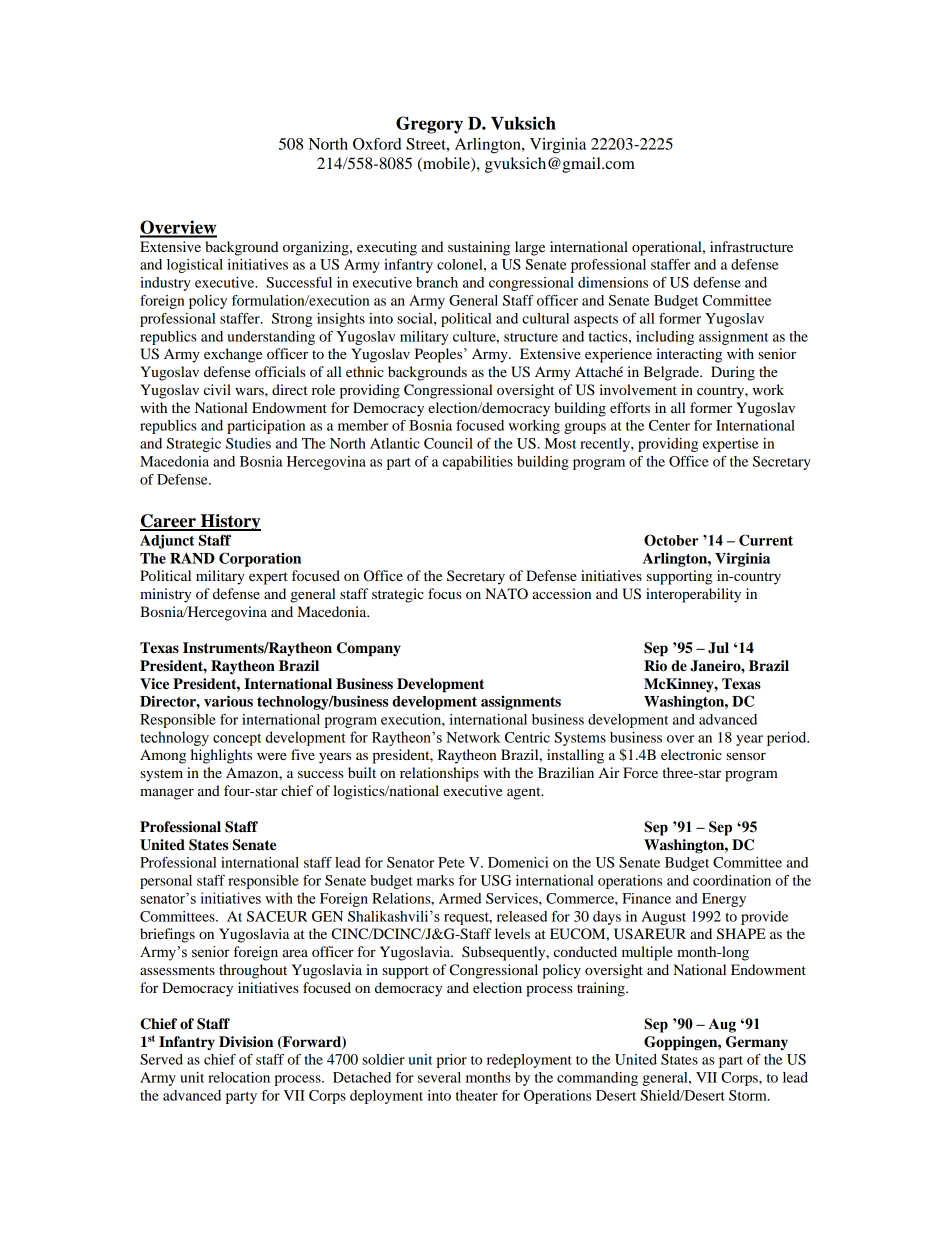 Image resolution: width=952 pixels, height=1233 pixels. I want to click on relocation, so click(239, 1077).
